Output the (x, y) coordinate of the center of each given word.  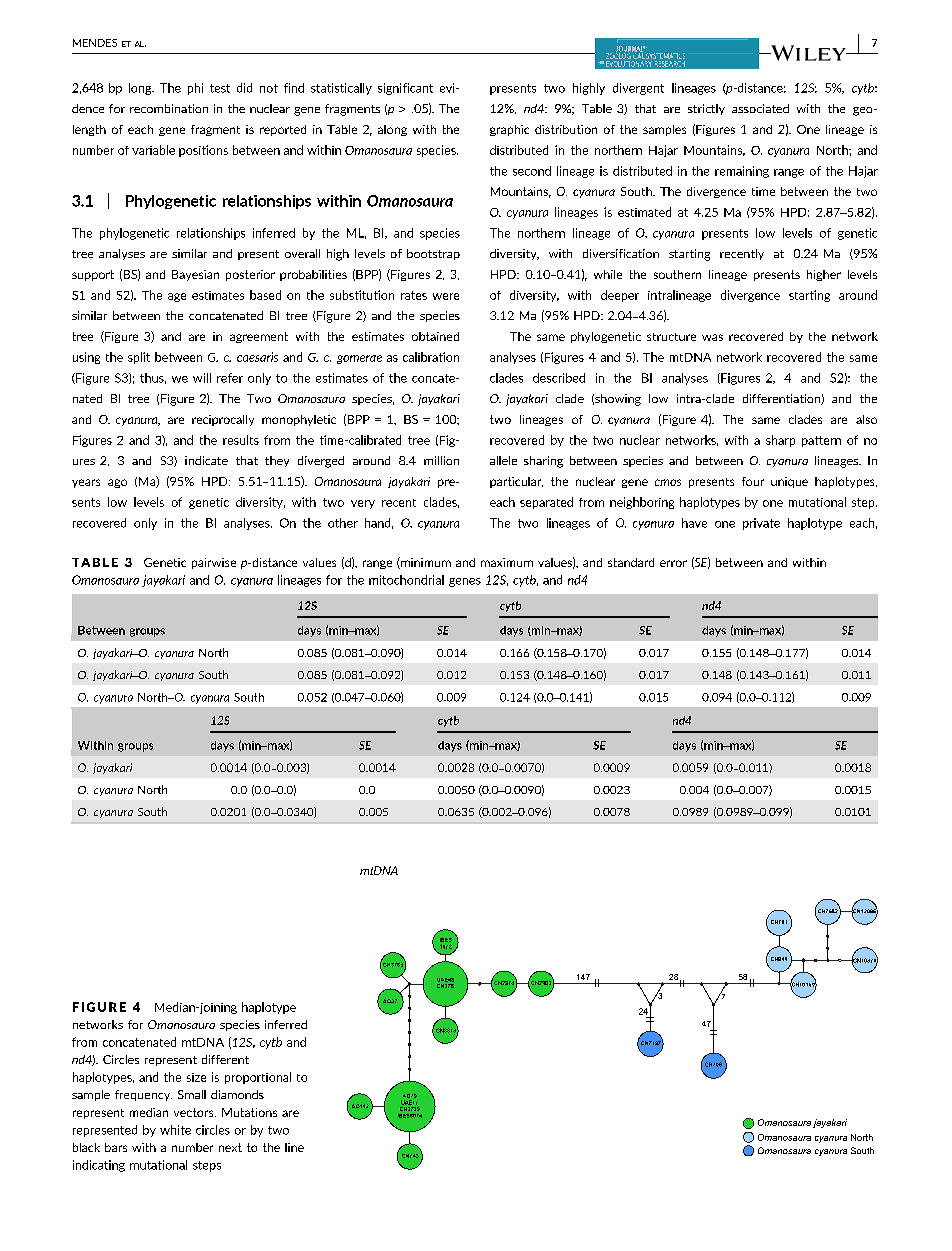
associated (760, 108)
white (175, 1130)
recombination (169, 108)
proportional (258, 1078)
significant (405, 89)
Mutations (249, 1112)
